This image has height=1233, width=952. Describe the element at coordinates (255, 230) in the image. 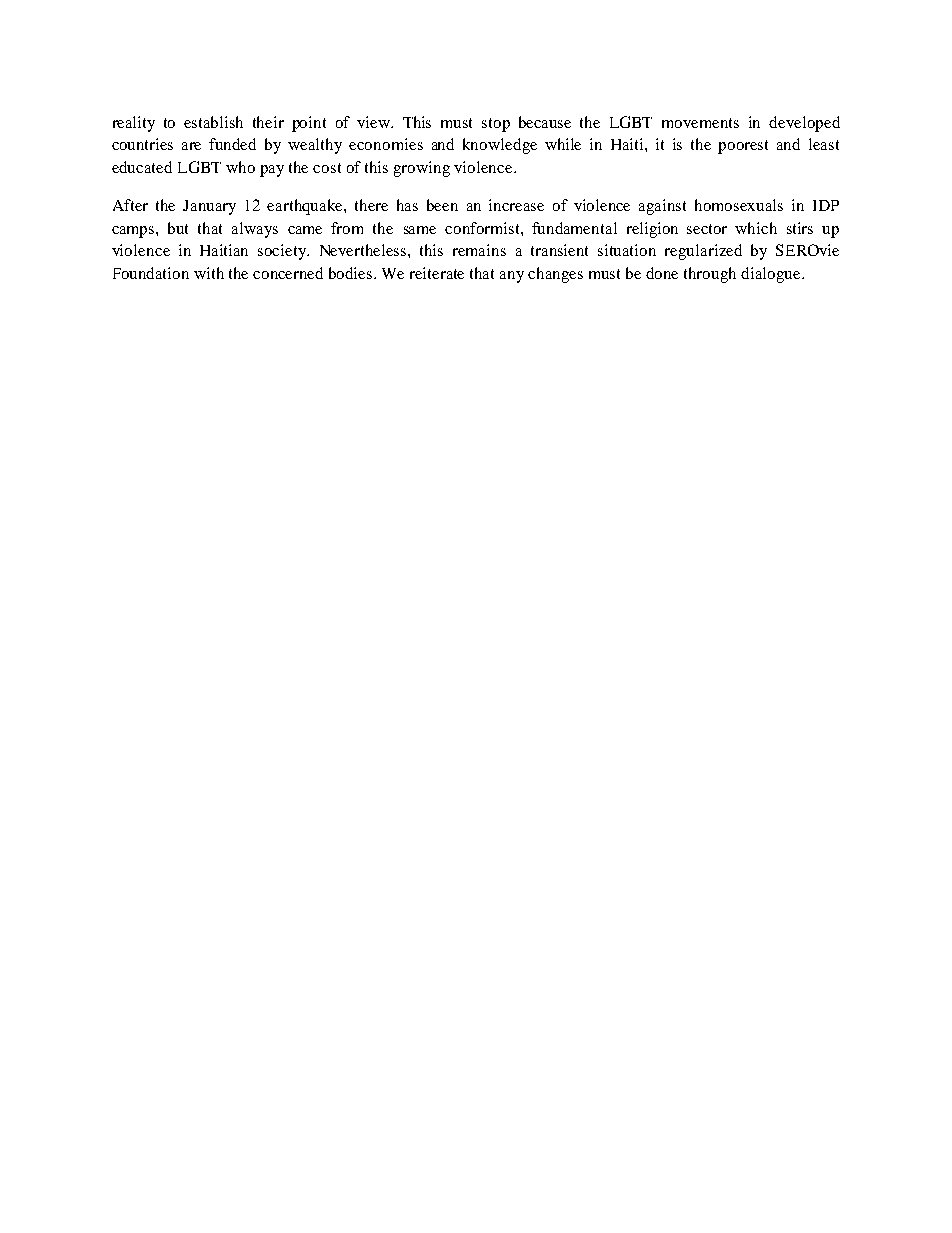

I see `always` at that location.
